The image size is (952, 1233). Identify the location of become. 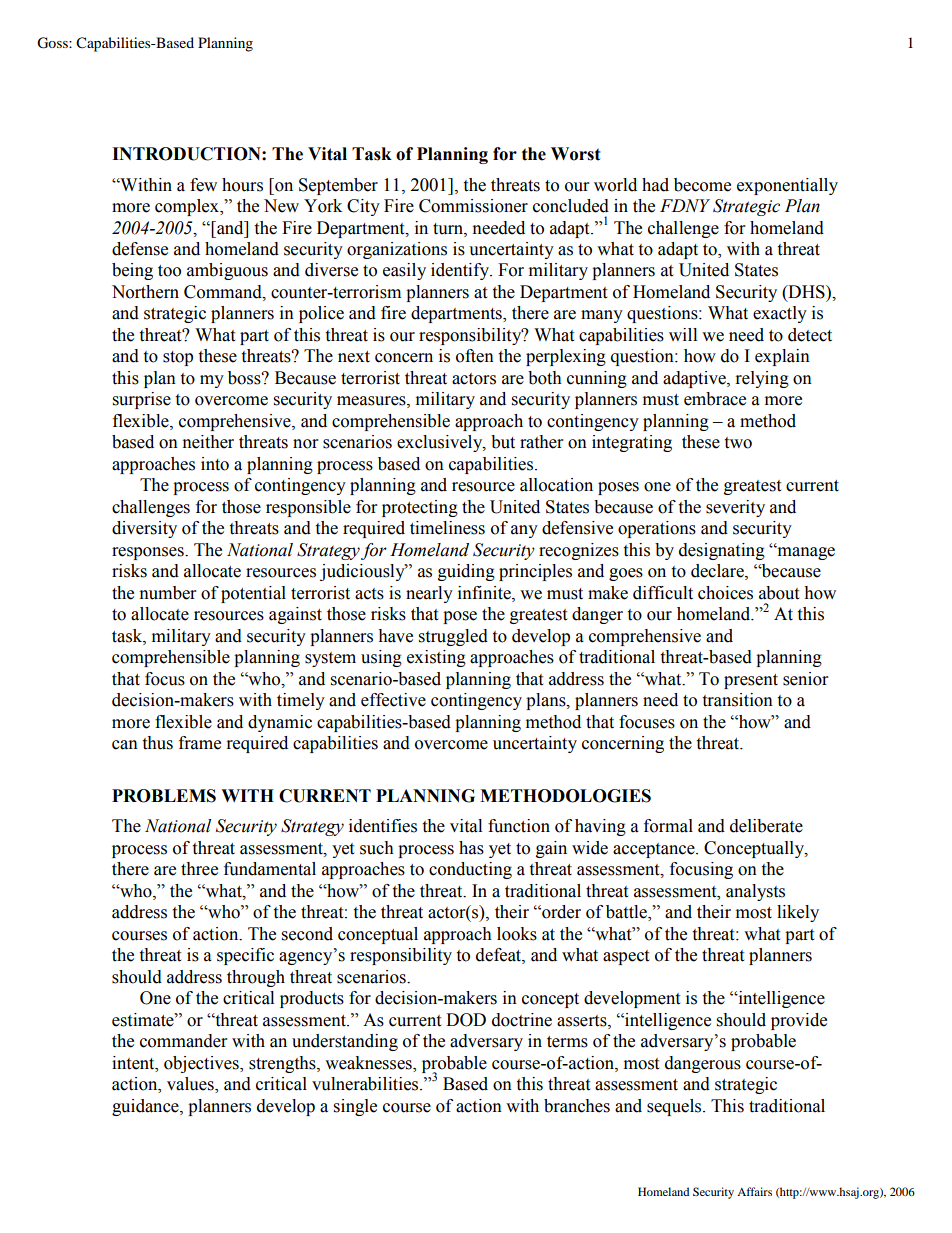
(702, 185).
